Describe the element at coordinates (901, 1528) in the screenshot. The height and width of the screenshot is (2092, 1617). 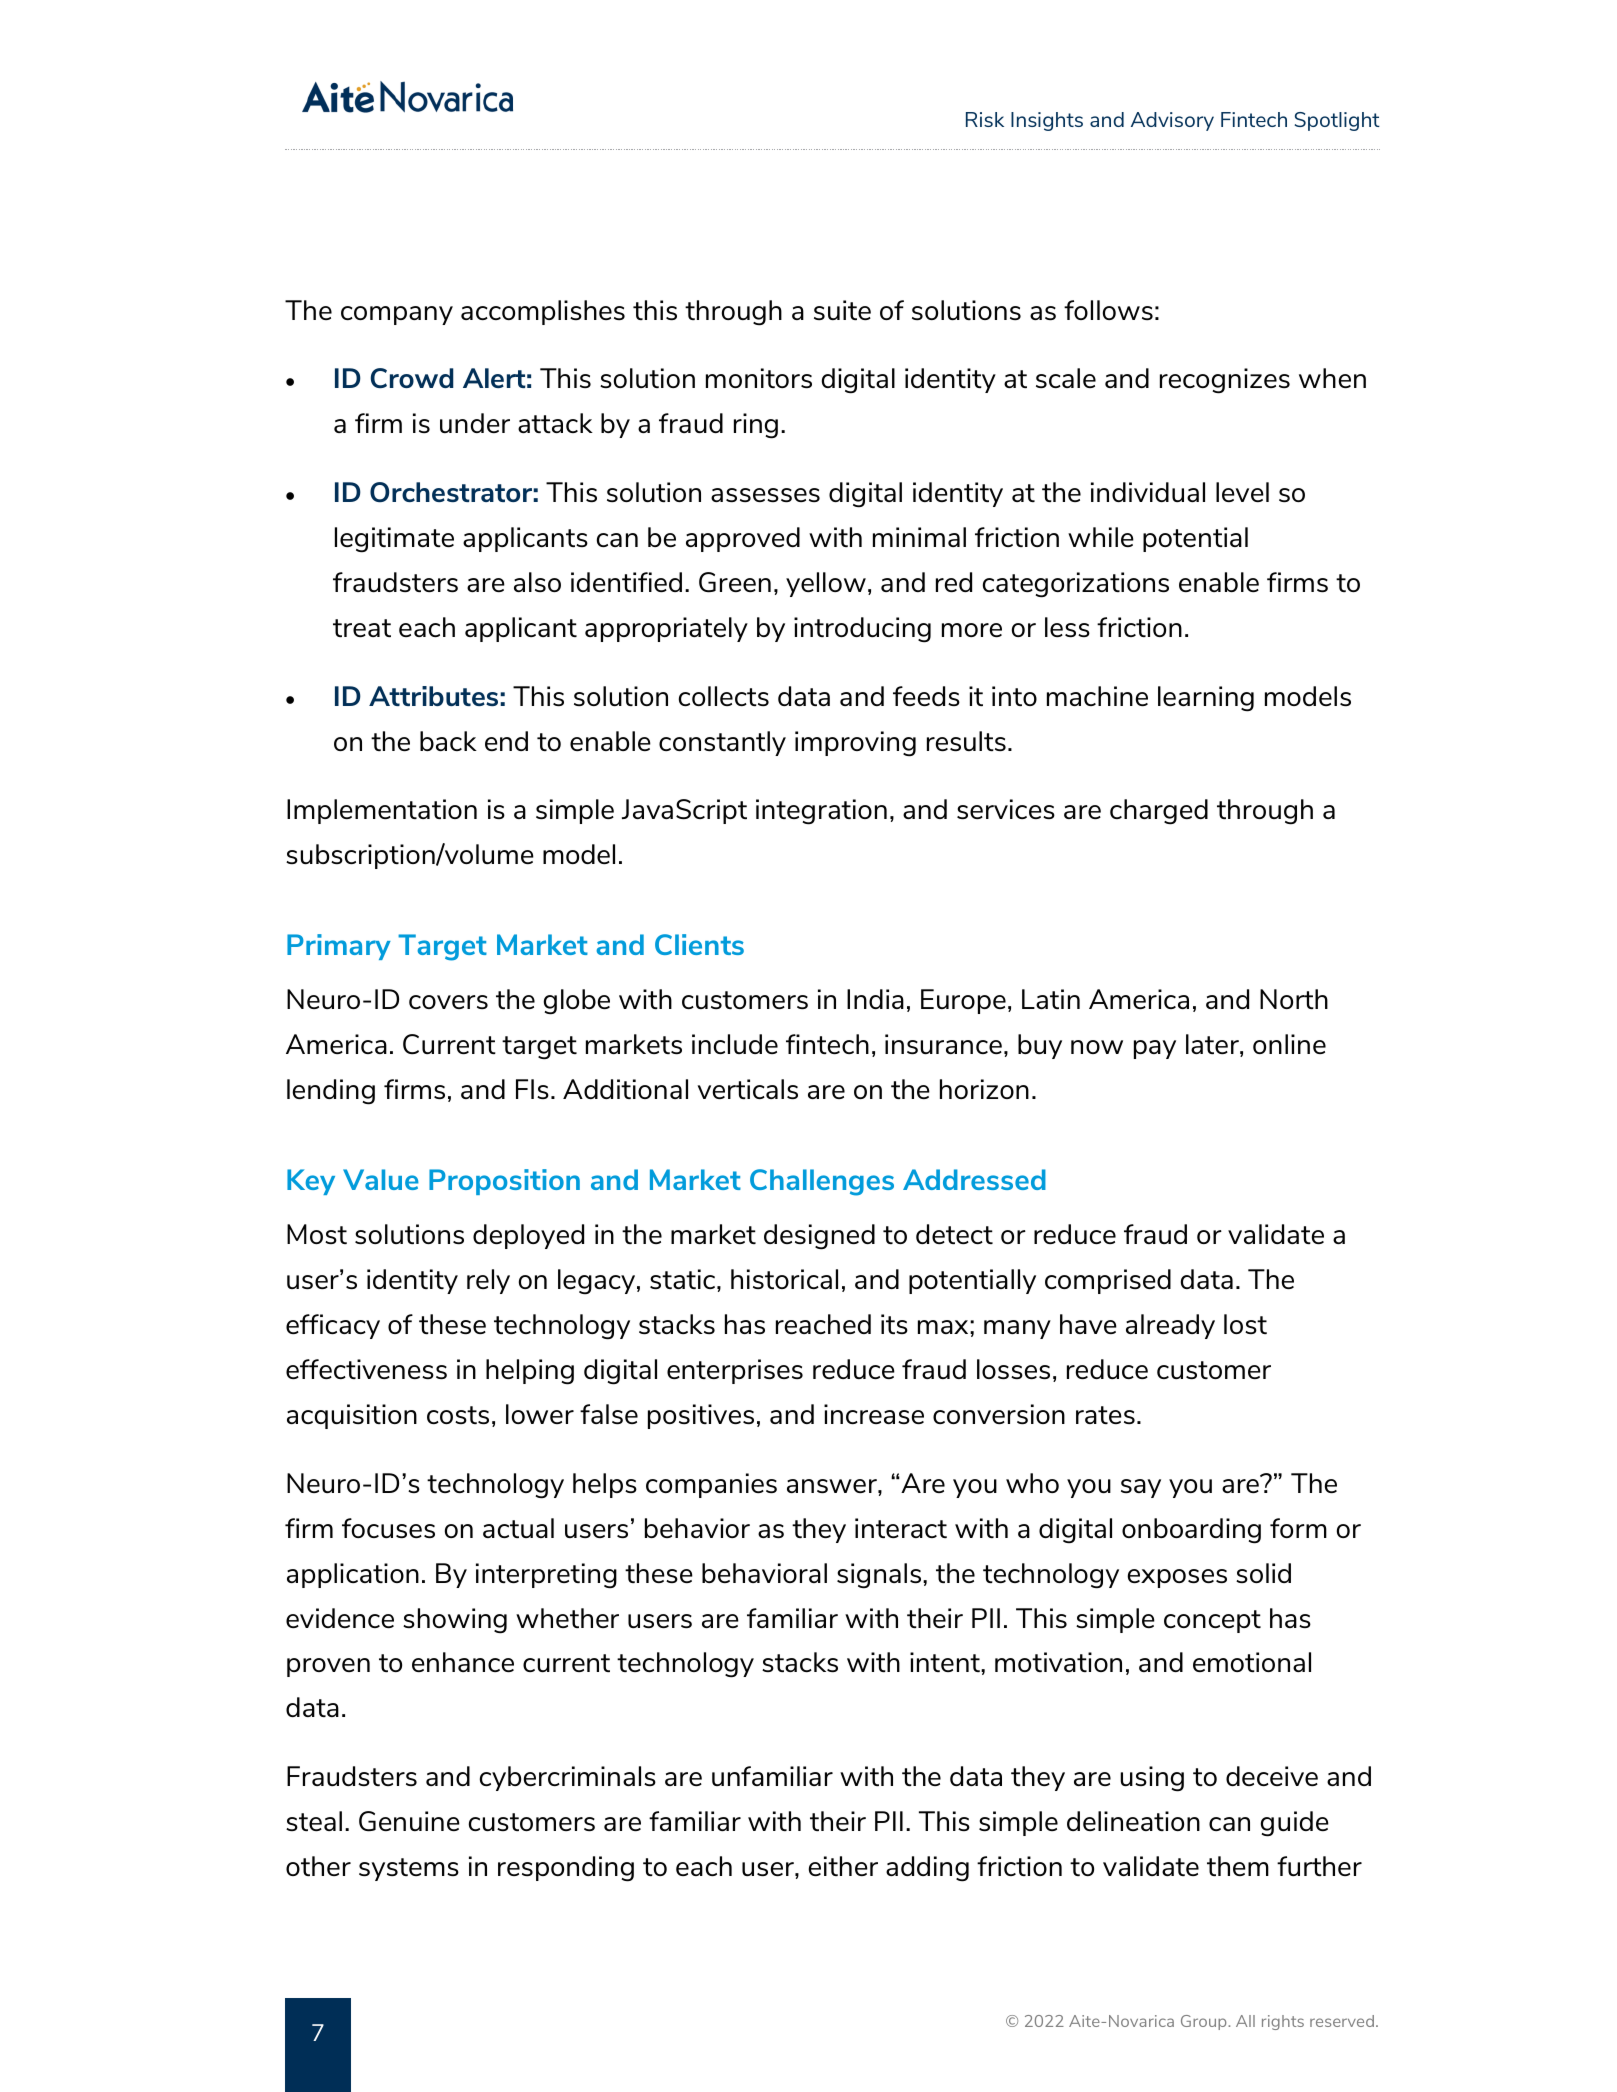
I see `interact` at that location.
